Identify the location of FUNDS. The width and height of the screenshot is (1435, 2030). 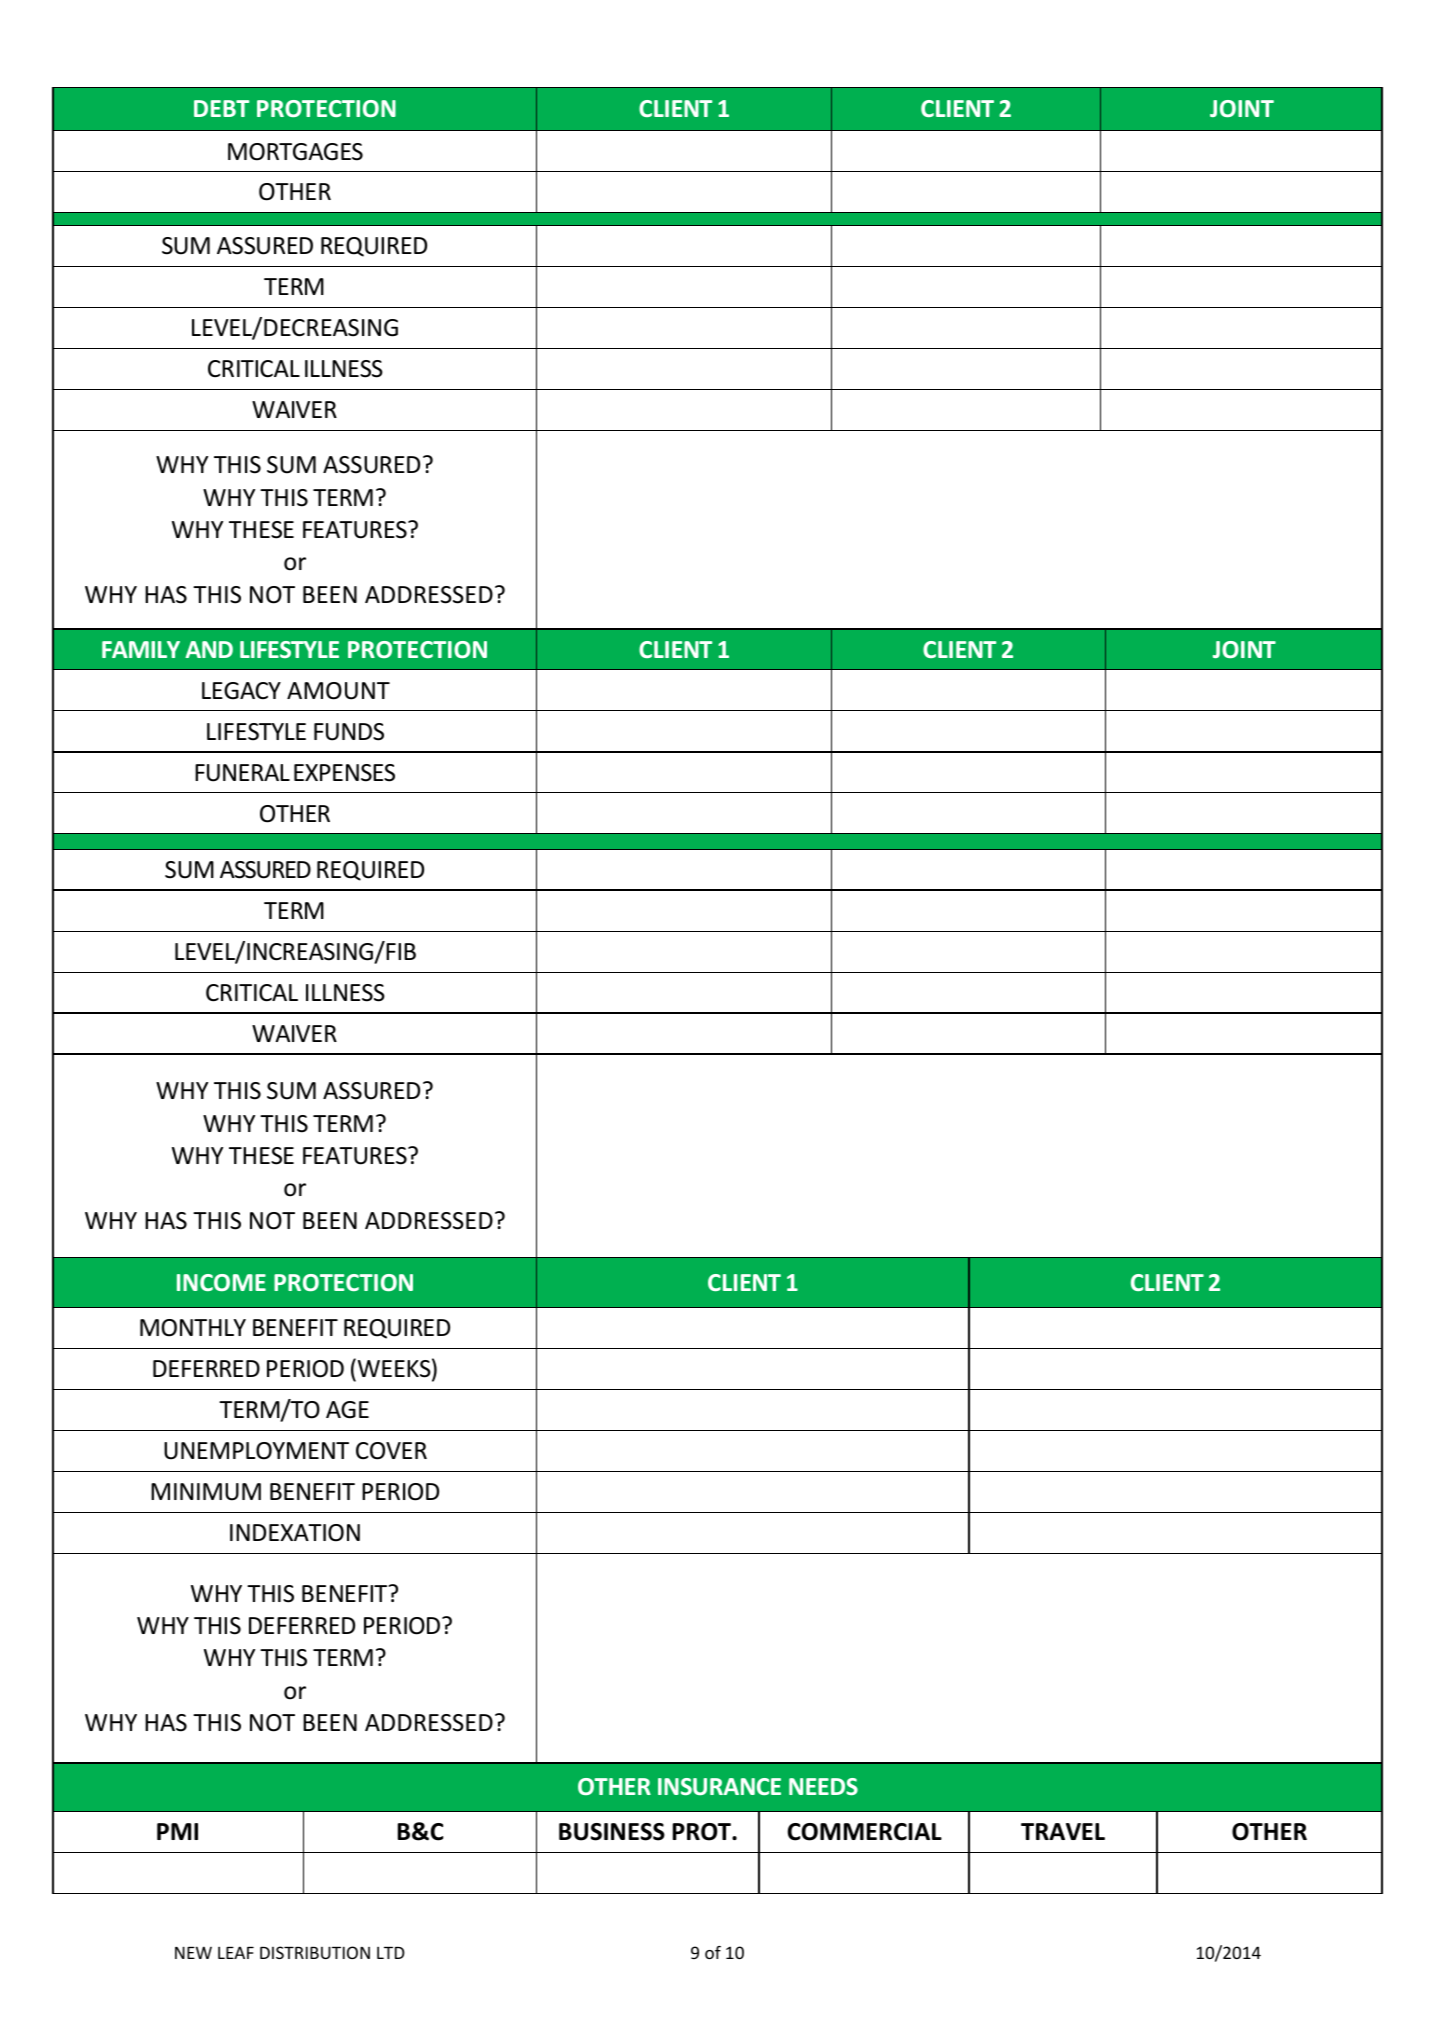
(349, 732).
